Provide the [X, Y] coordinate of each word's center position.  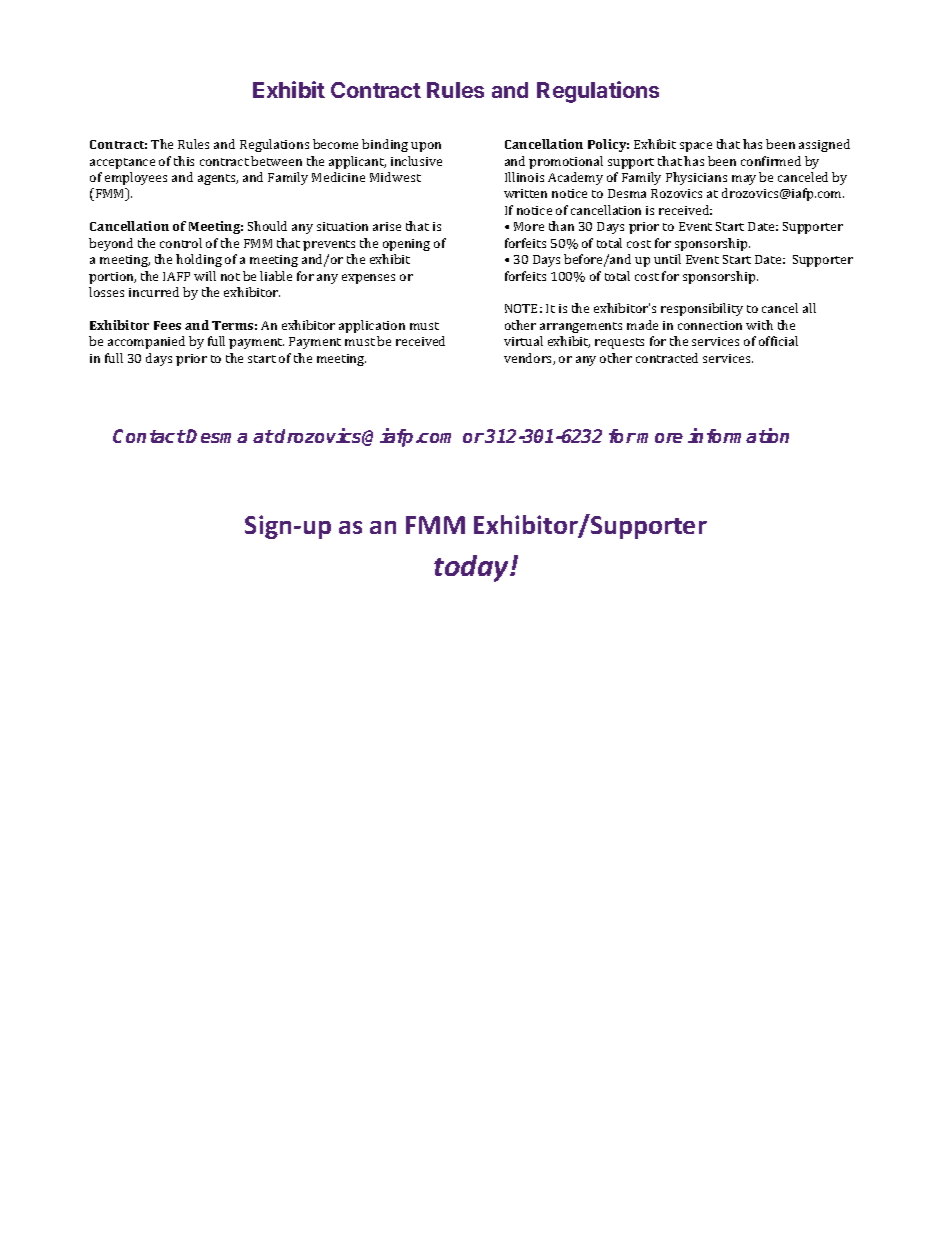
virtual [523, 341]
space [696, 147]
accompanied [146, 342]
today [473, 568]
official [778, 341]
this [184, 161]
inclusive [416, 161]
